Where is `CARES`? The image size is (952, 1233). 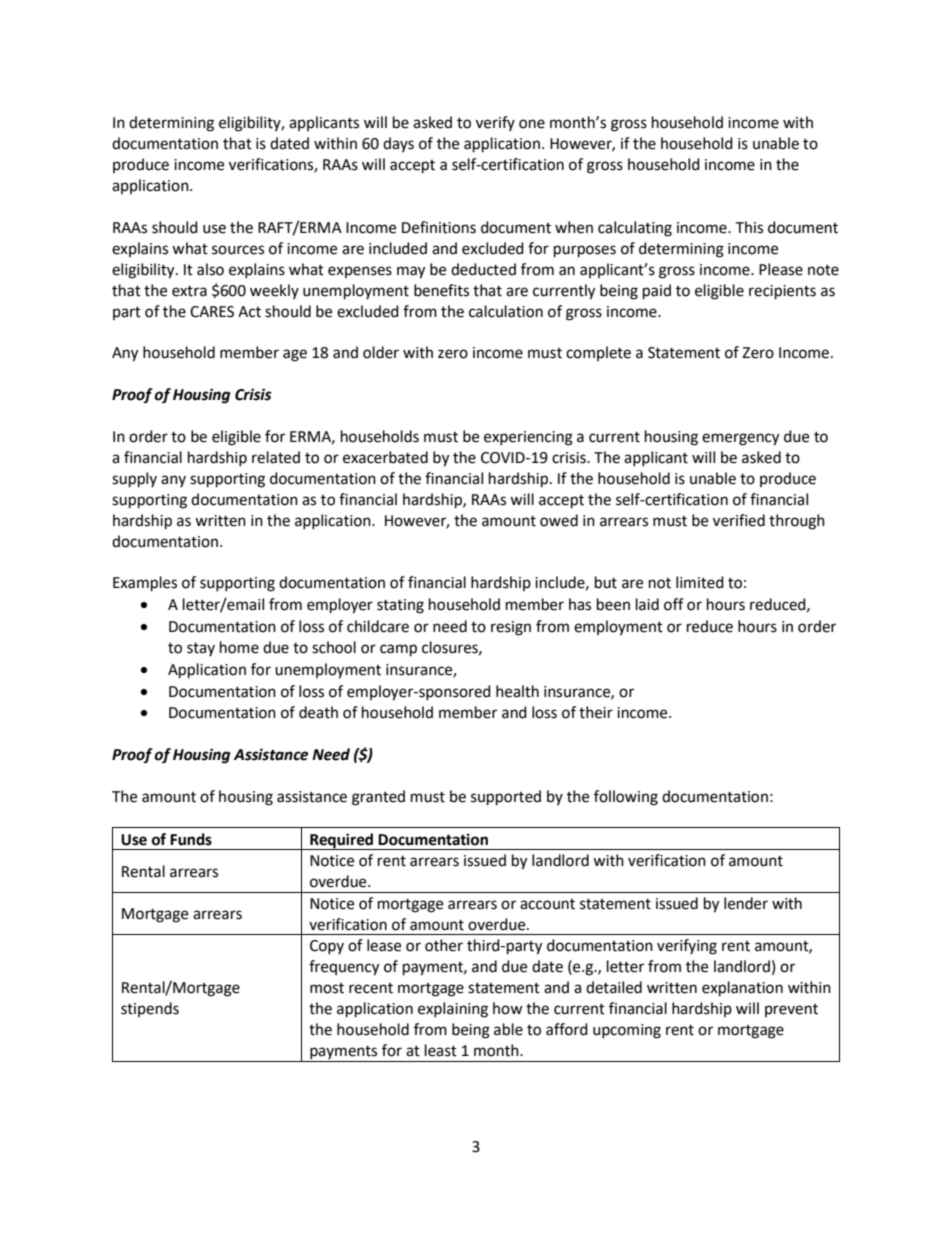 CARES is located at coordinates (212, 312).
